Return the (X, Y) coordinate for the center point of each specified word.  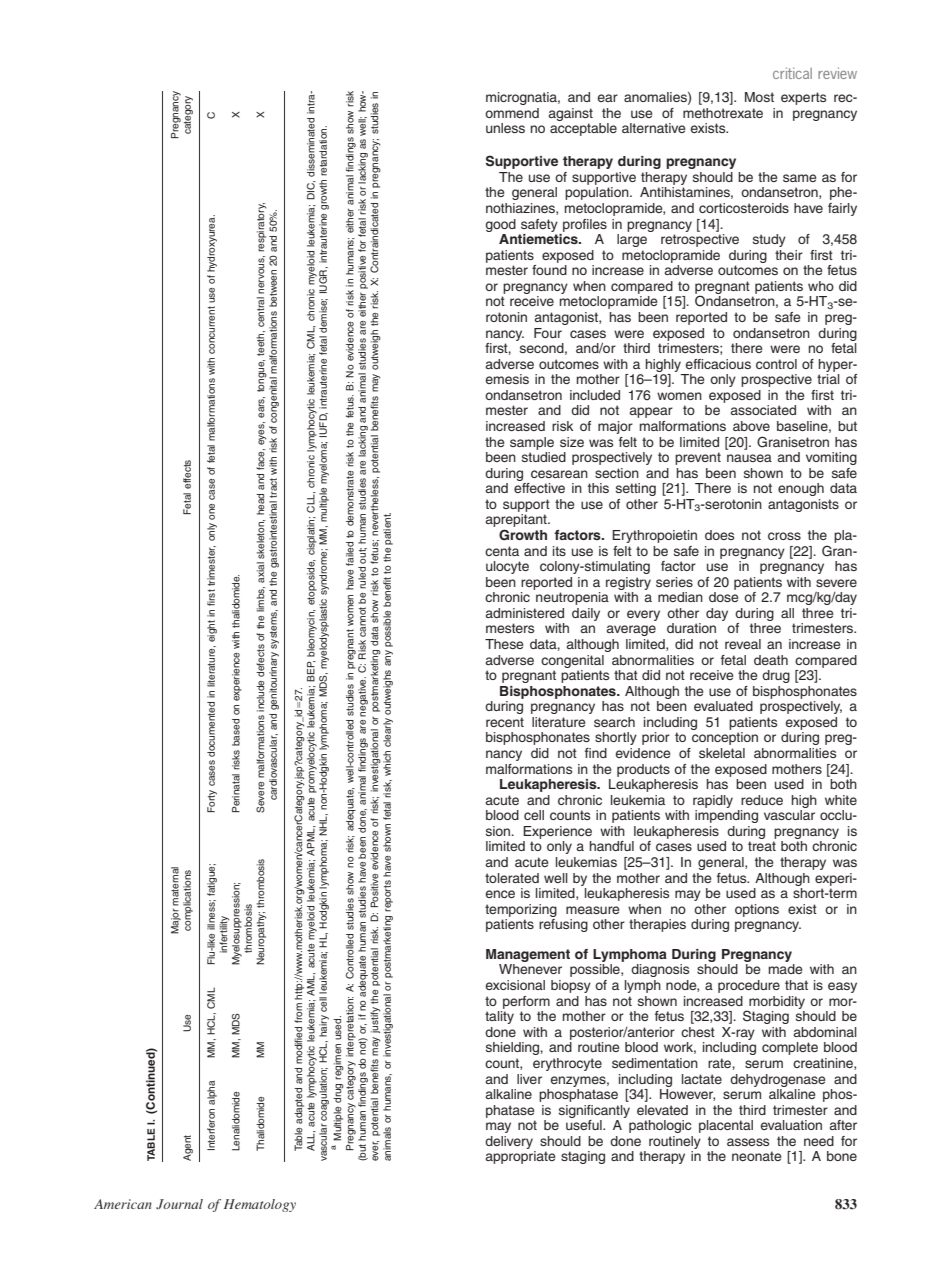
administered (525, 613)
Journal (179, 1204)
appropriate (520, 1157)
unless (505, 128)
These (504, 644)
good (501, 225)
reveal (743, 644)
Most (759, 97)
